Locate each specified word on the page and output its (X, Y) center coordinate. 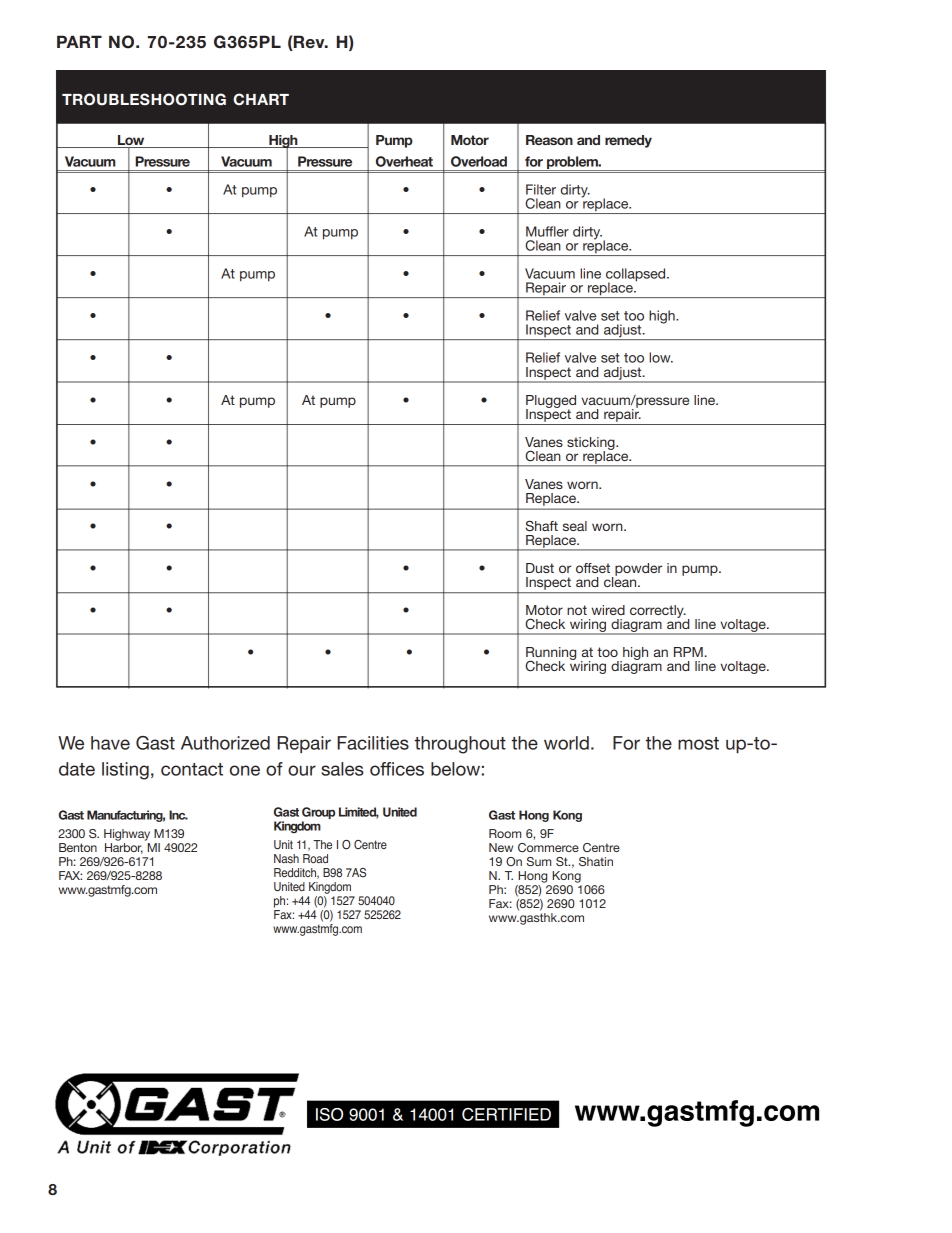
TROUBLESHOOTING (144, 99)
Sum (539, 861)
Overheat (404, 161)
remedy (628, 141)
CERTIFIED (506, 1114)
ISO (329, 1114)
